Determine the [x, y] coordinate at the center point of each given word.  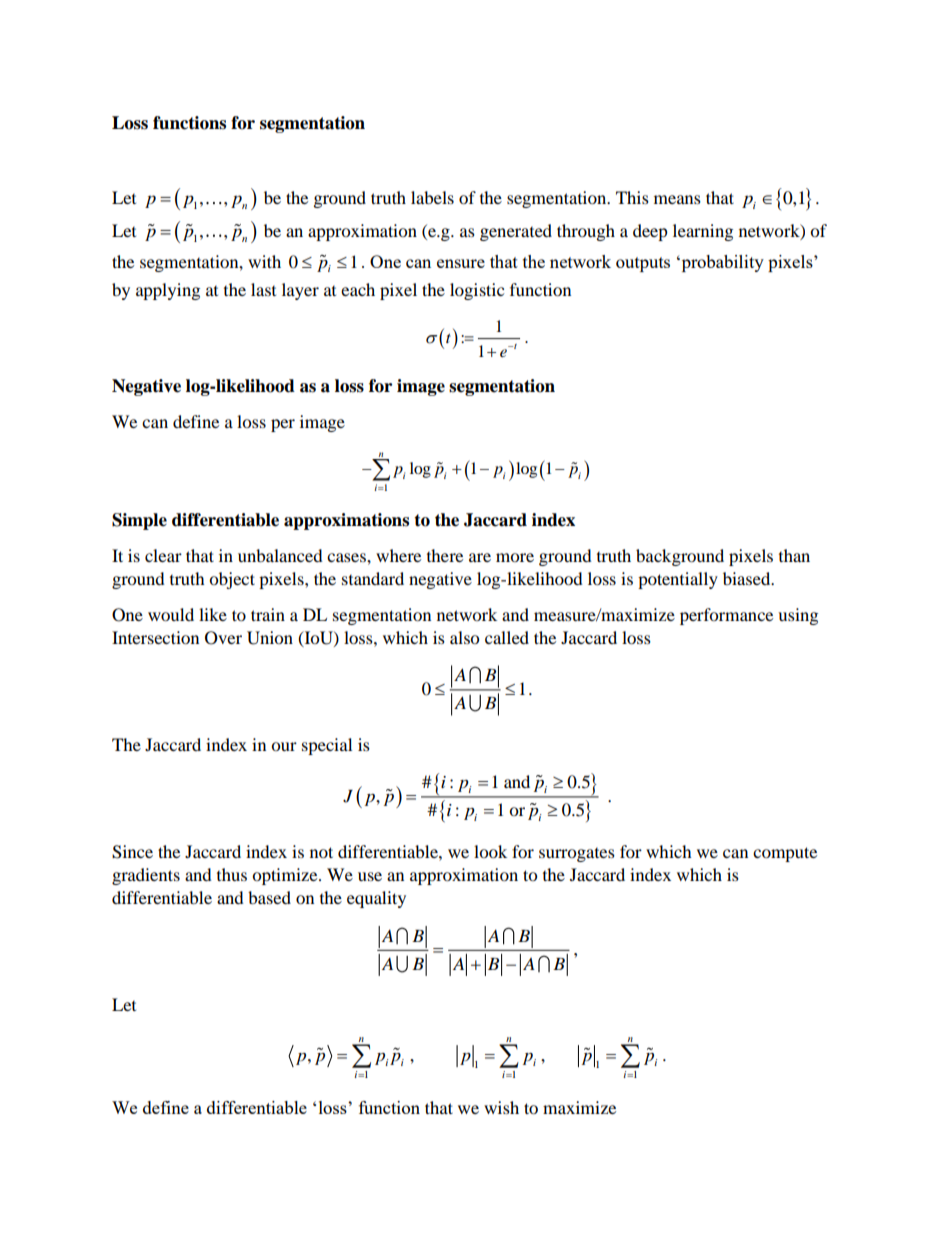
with [264, 261]
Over [223, 638]
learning [703, 232]
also [464, 637]
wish [501, 1107]
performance [726, 616]
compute [785, 854]
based [269, 897]
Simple [139, 521]
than [794, 555]
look [490, 851]
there [445, 555]
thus [232, 874]
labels [432, 197]
